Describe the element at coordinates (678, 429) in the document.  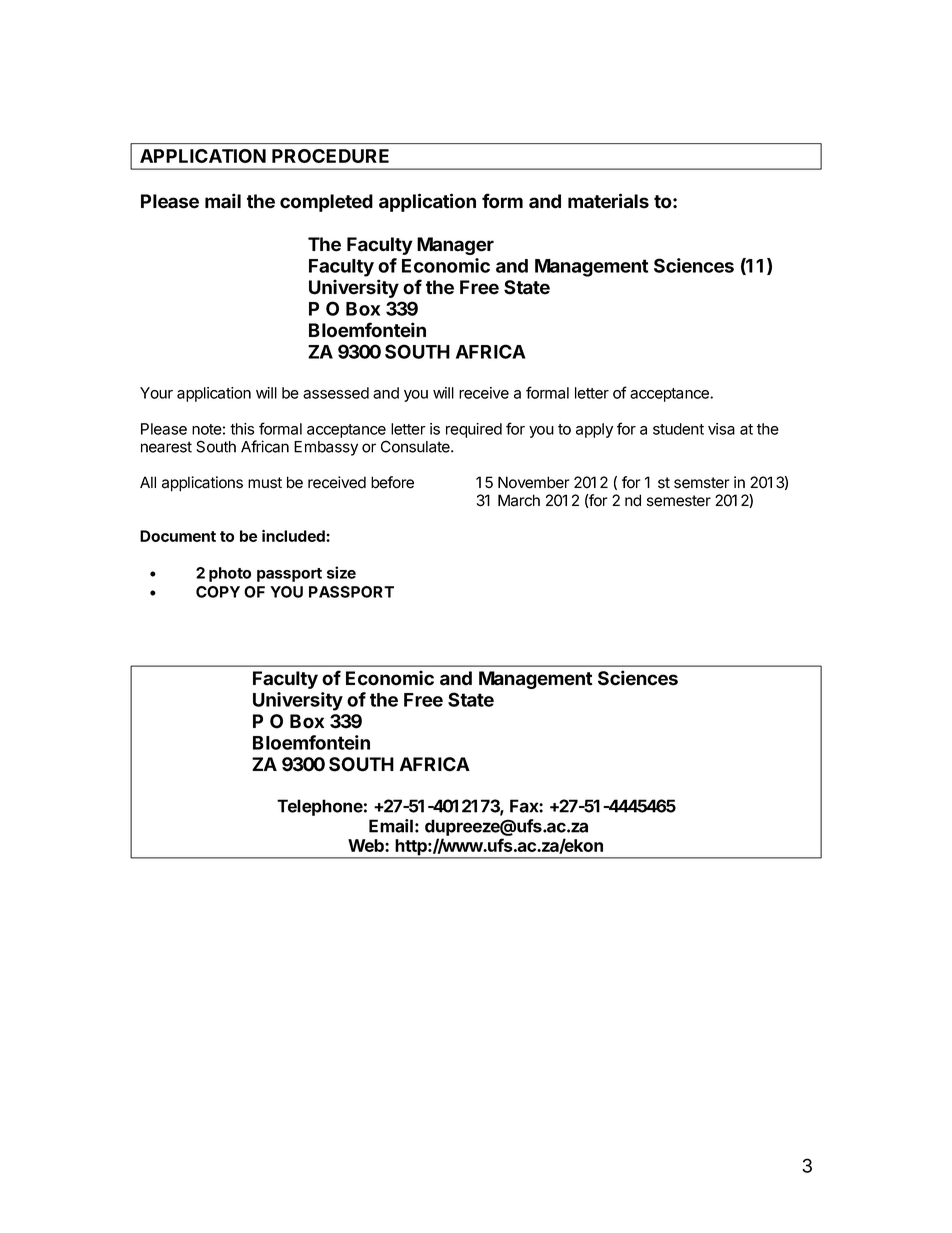
I see `student` at that location.
